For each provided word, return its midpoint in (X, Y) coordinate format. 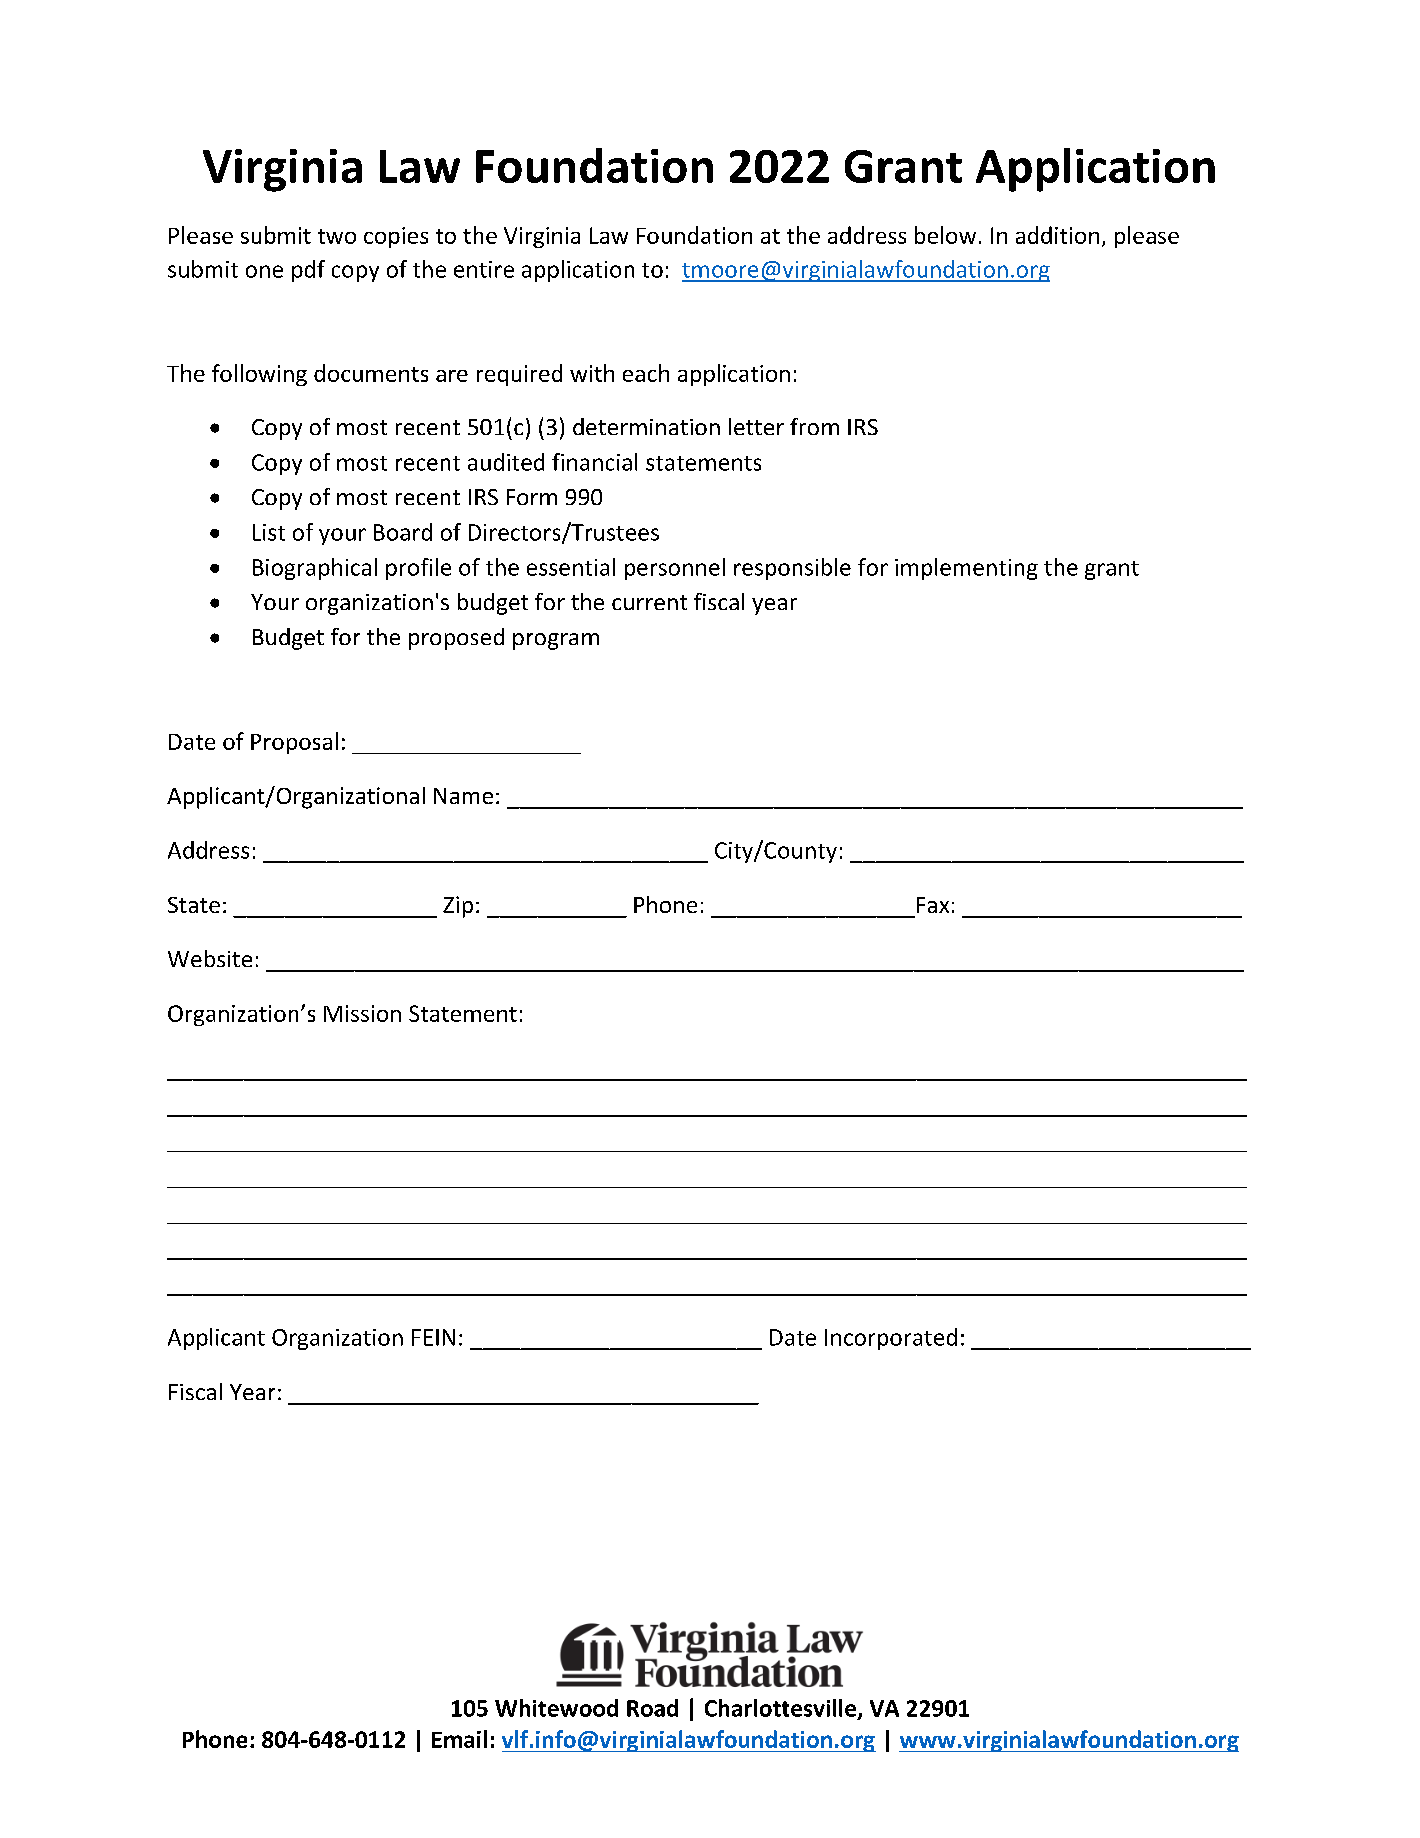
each (646, 373)
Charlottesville (782, 1709)
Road (652, 1708)
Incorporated (891, 1339)
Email (459, 1739)
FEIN (433, 1337)
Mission (362, 1013)
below (945, 235)
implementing (966, 569)
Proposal (294, 743)
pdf (308, 271)
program (556, 641)
